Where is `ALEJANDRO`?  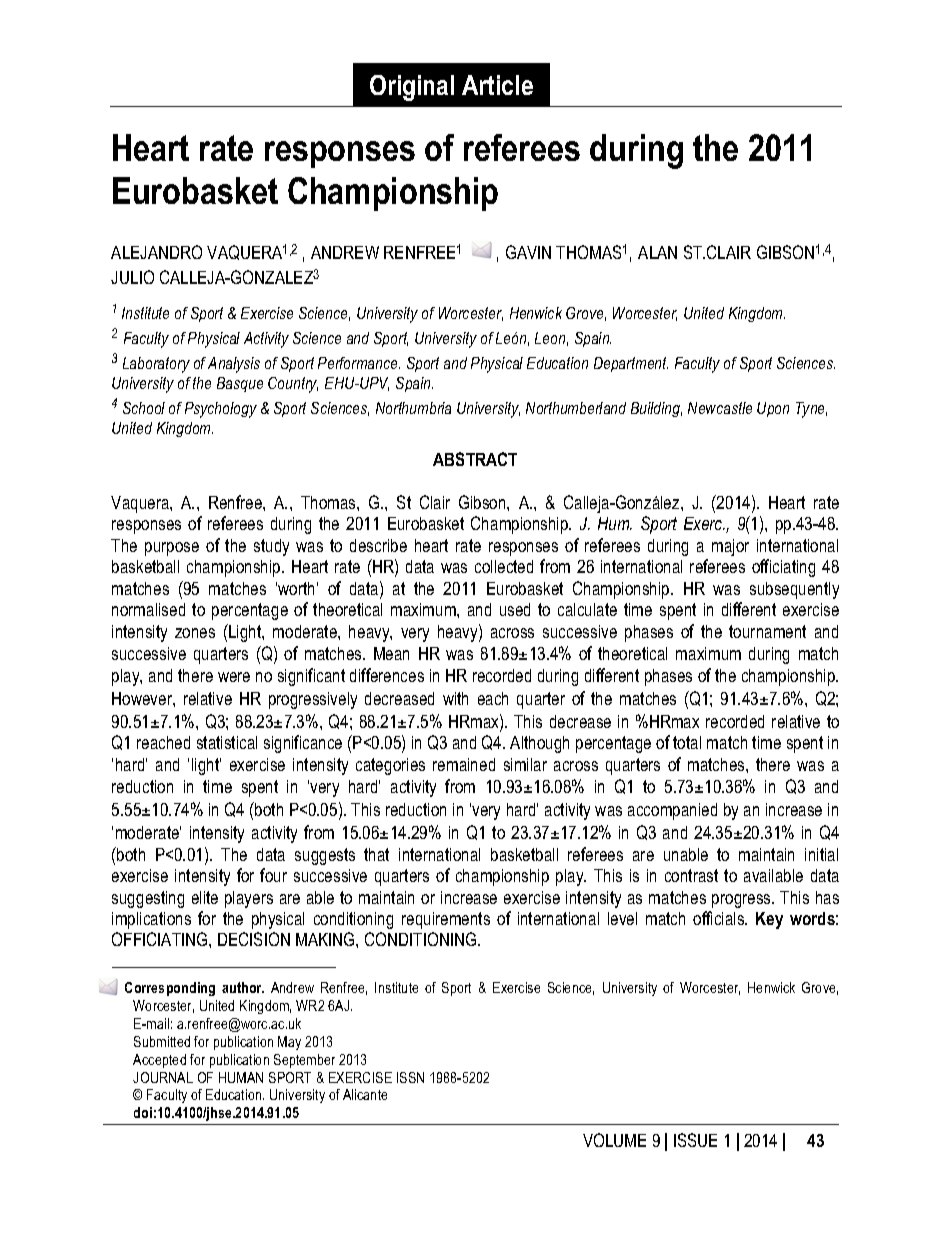 ALEJANDRO is located at coordinates (156, 252).
